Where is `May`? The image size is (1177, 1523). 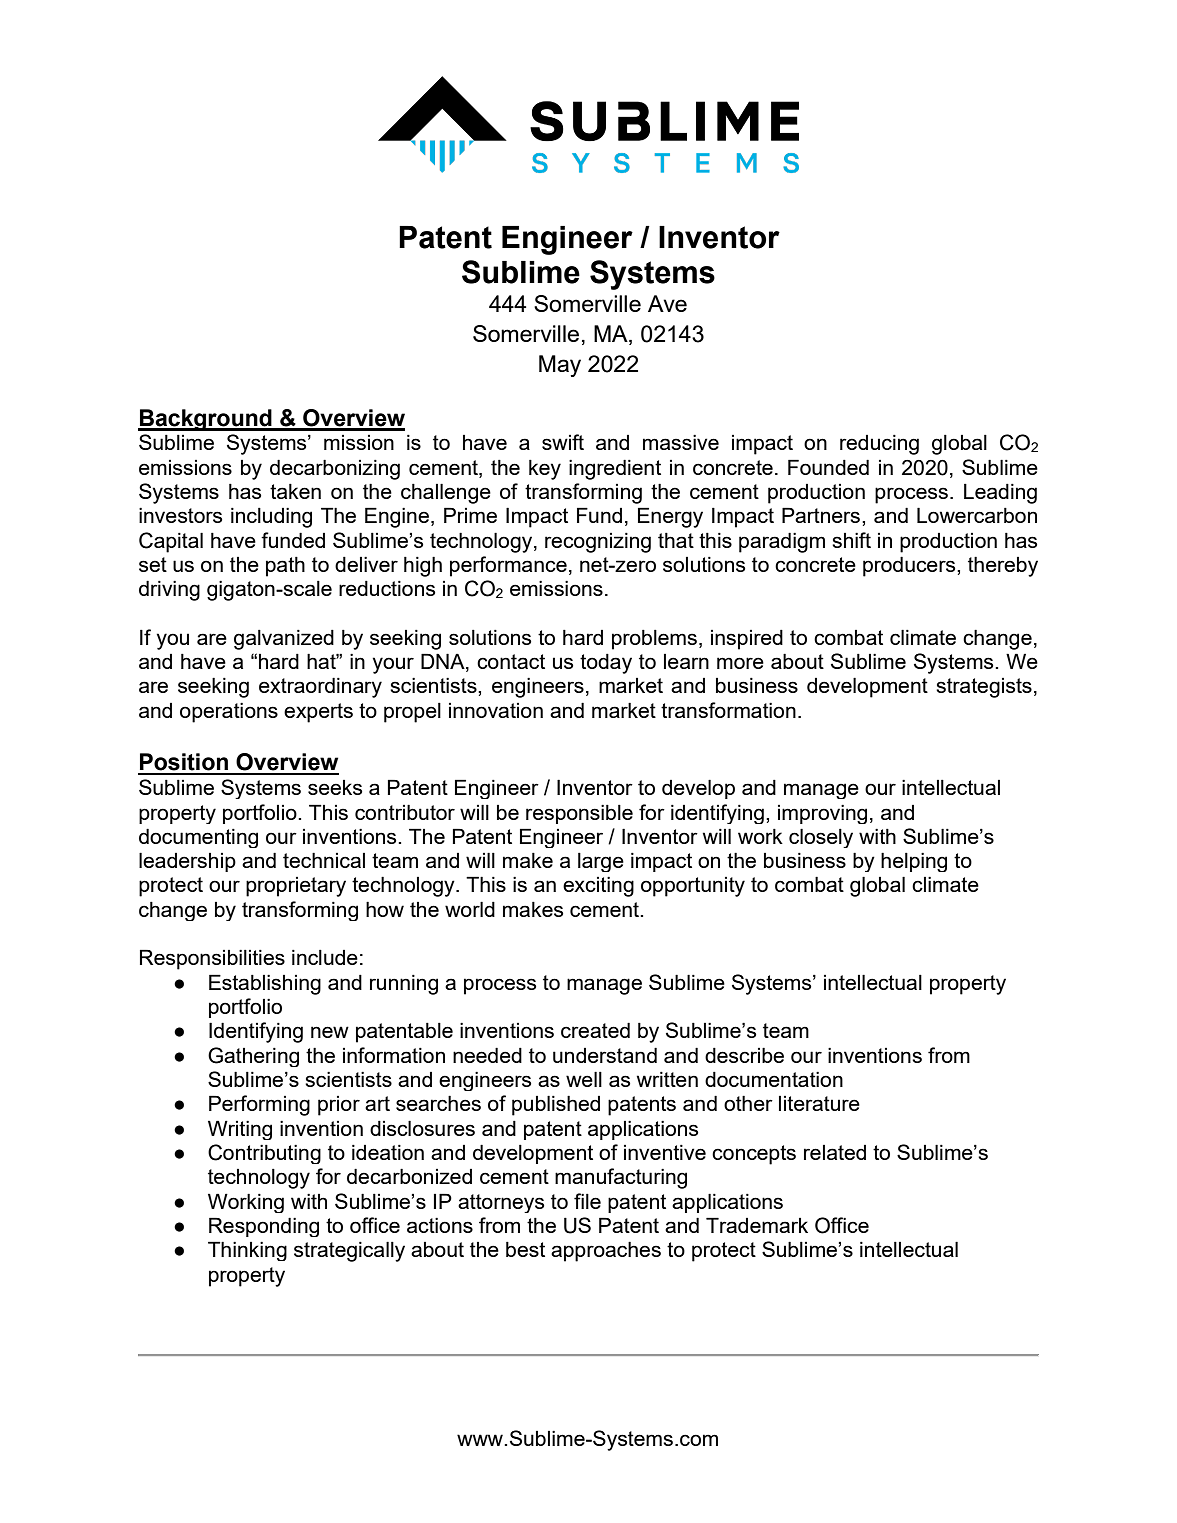 May is located at coordinates (560, 366).
